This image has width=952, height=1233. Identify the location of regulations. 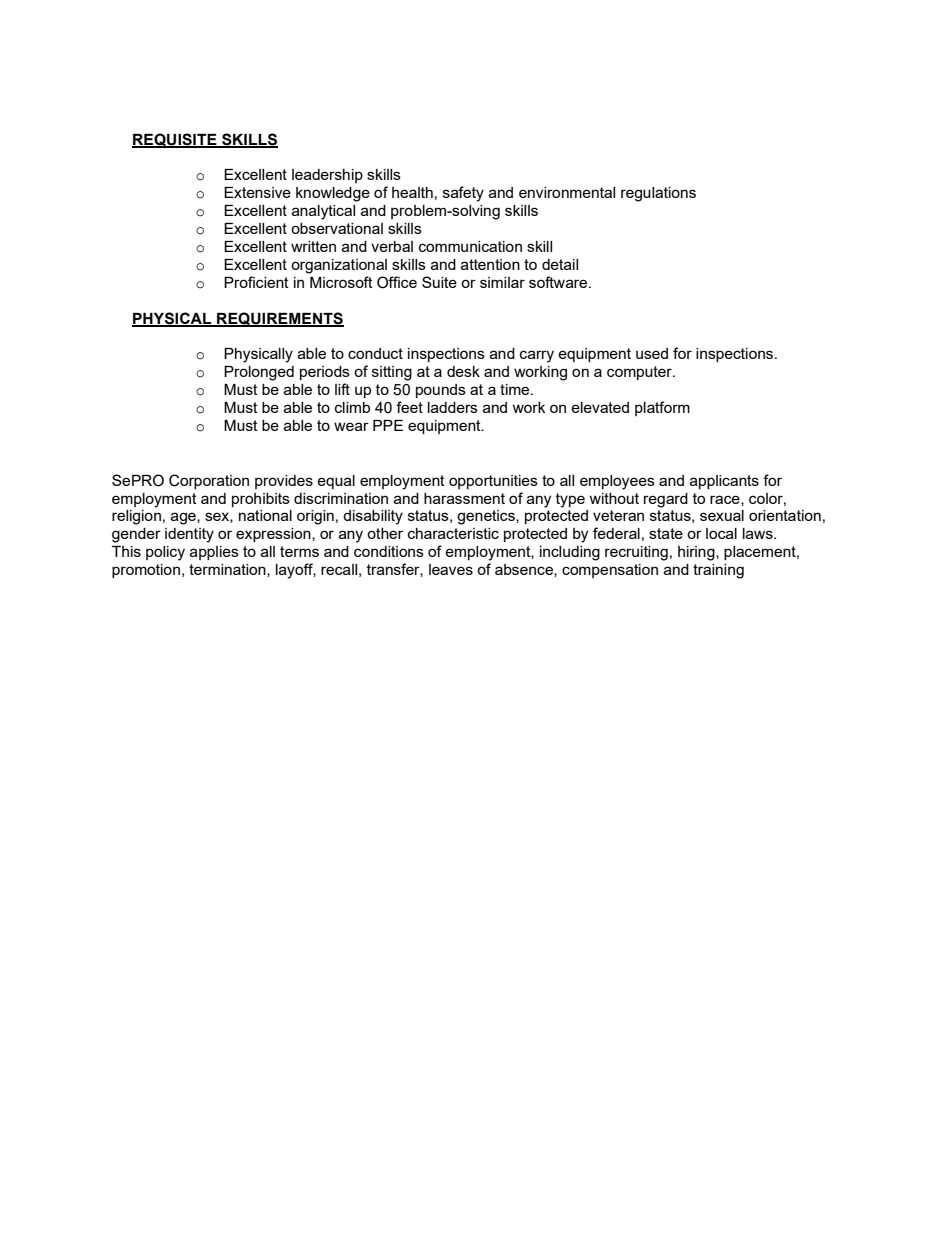
(658, 194).
